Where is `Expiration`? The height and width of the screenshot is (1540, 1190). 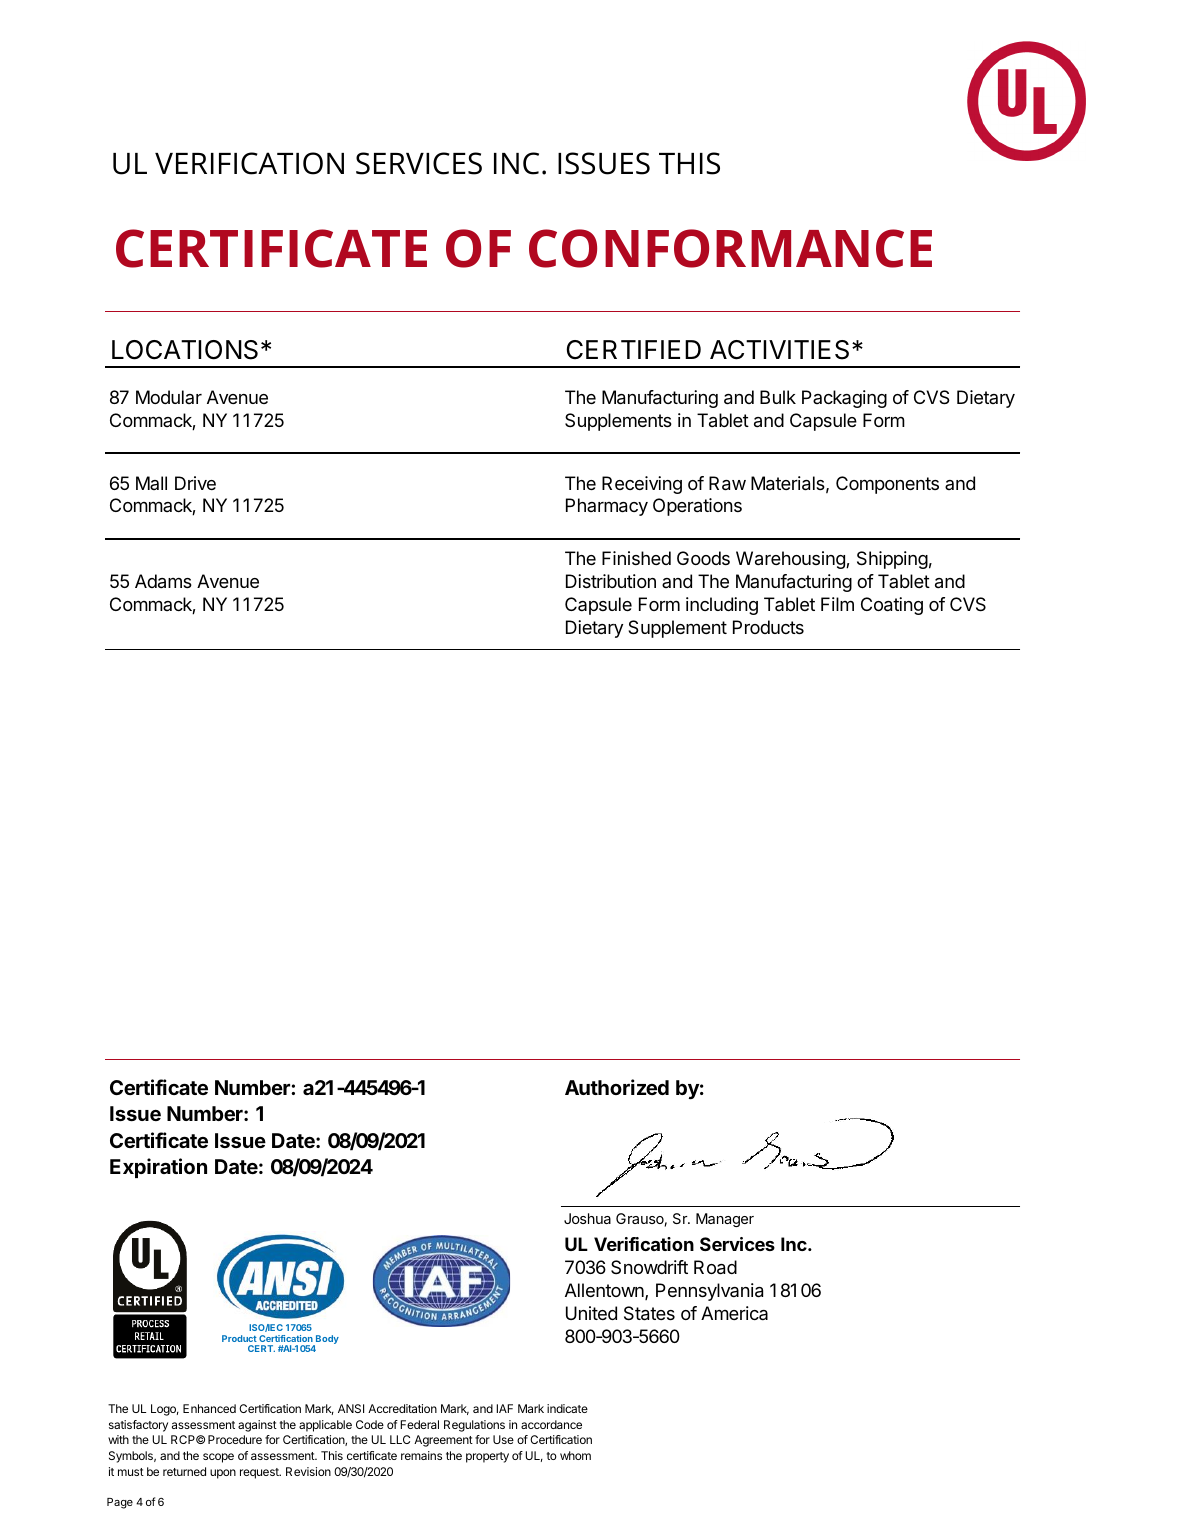 Expiration is located at coordinates (158, 1168).
